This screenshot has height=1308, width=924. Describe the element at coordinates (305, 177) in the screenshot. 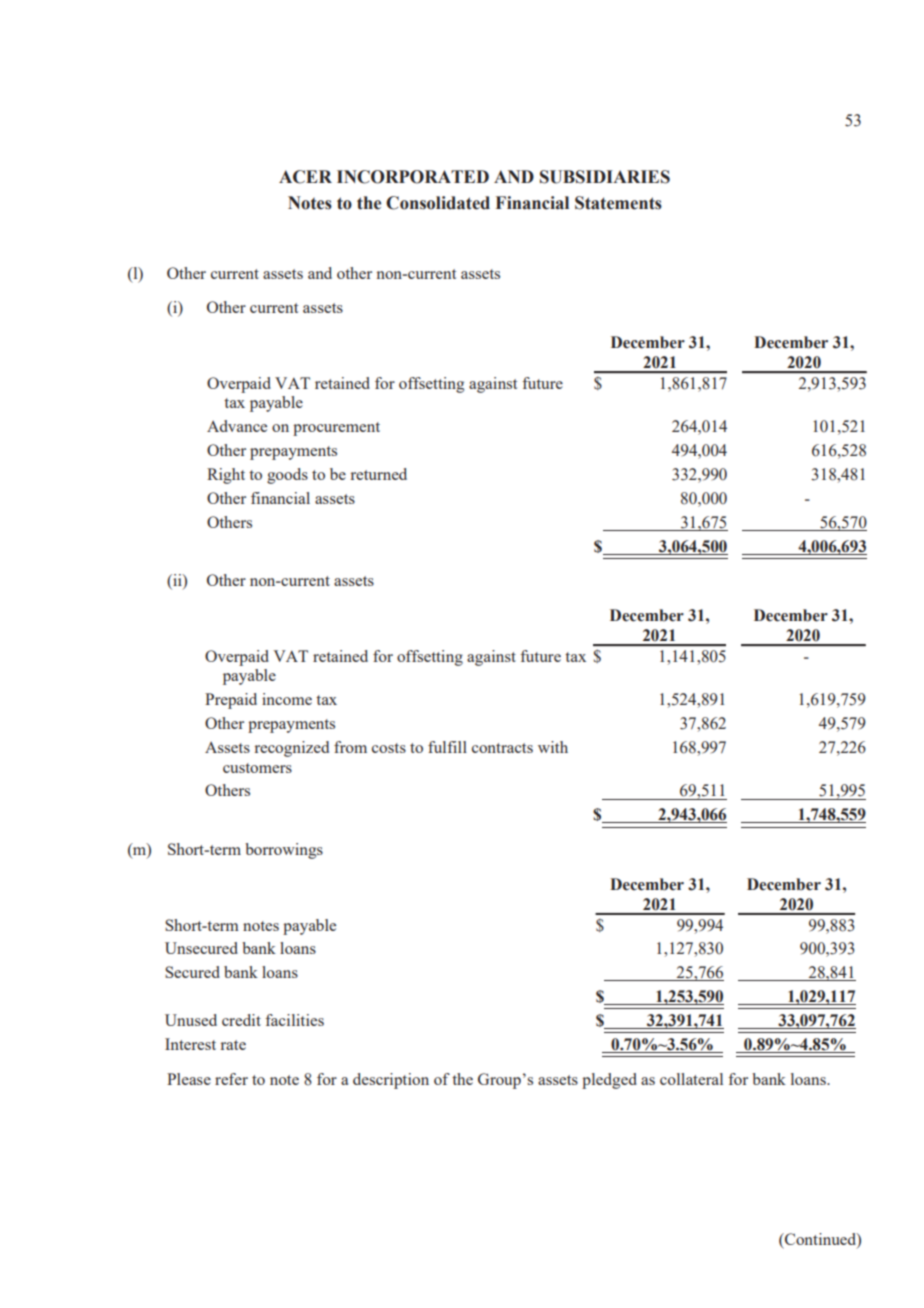

I see `ACER` at that location.
